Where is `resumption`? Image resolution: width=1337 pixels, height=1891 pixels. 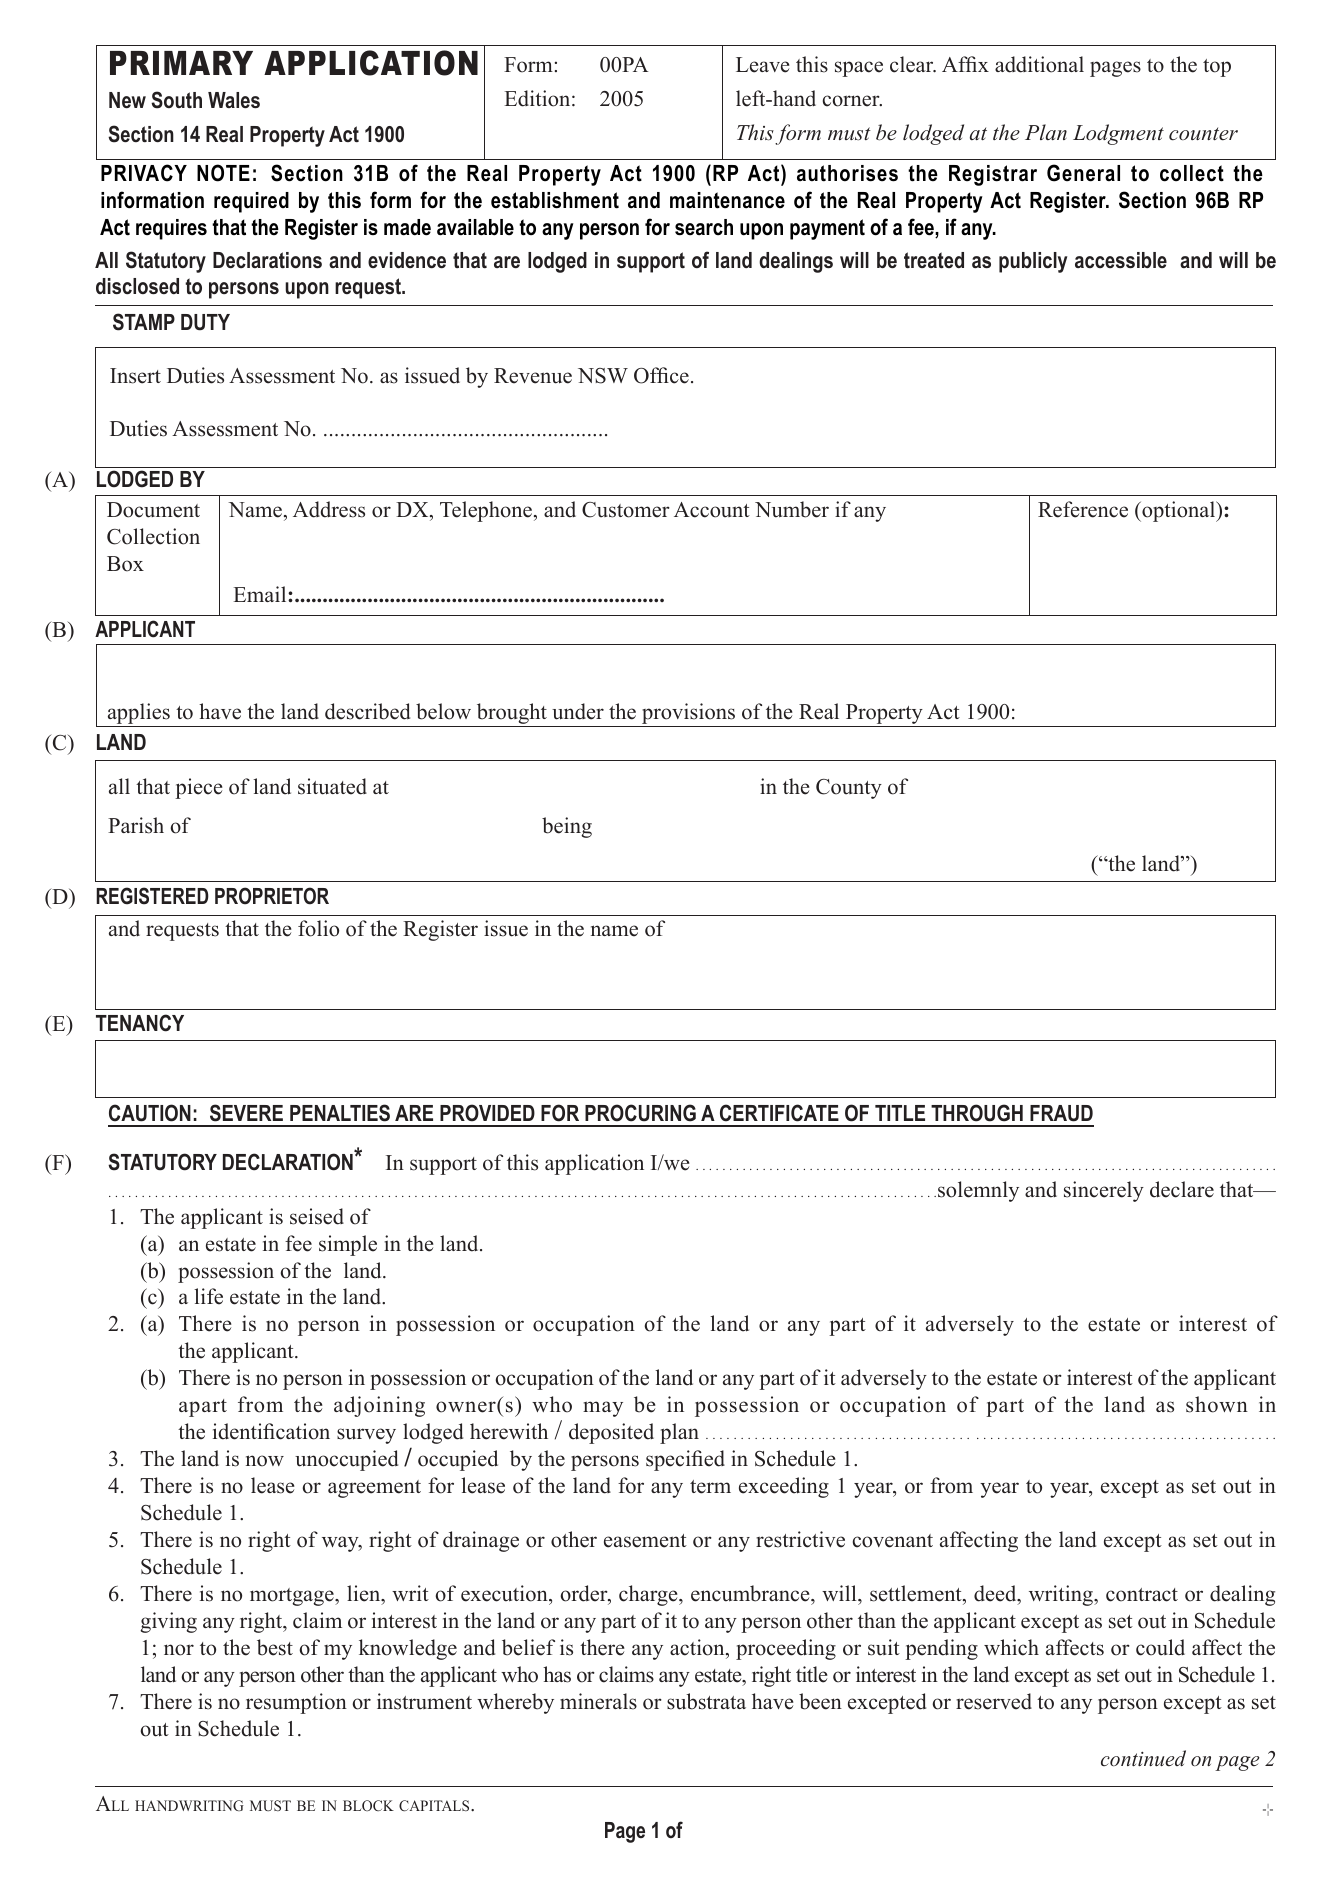
resumption is located at coordinates (296, 1703).
